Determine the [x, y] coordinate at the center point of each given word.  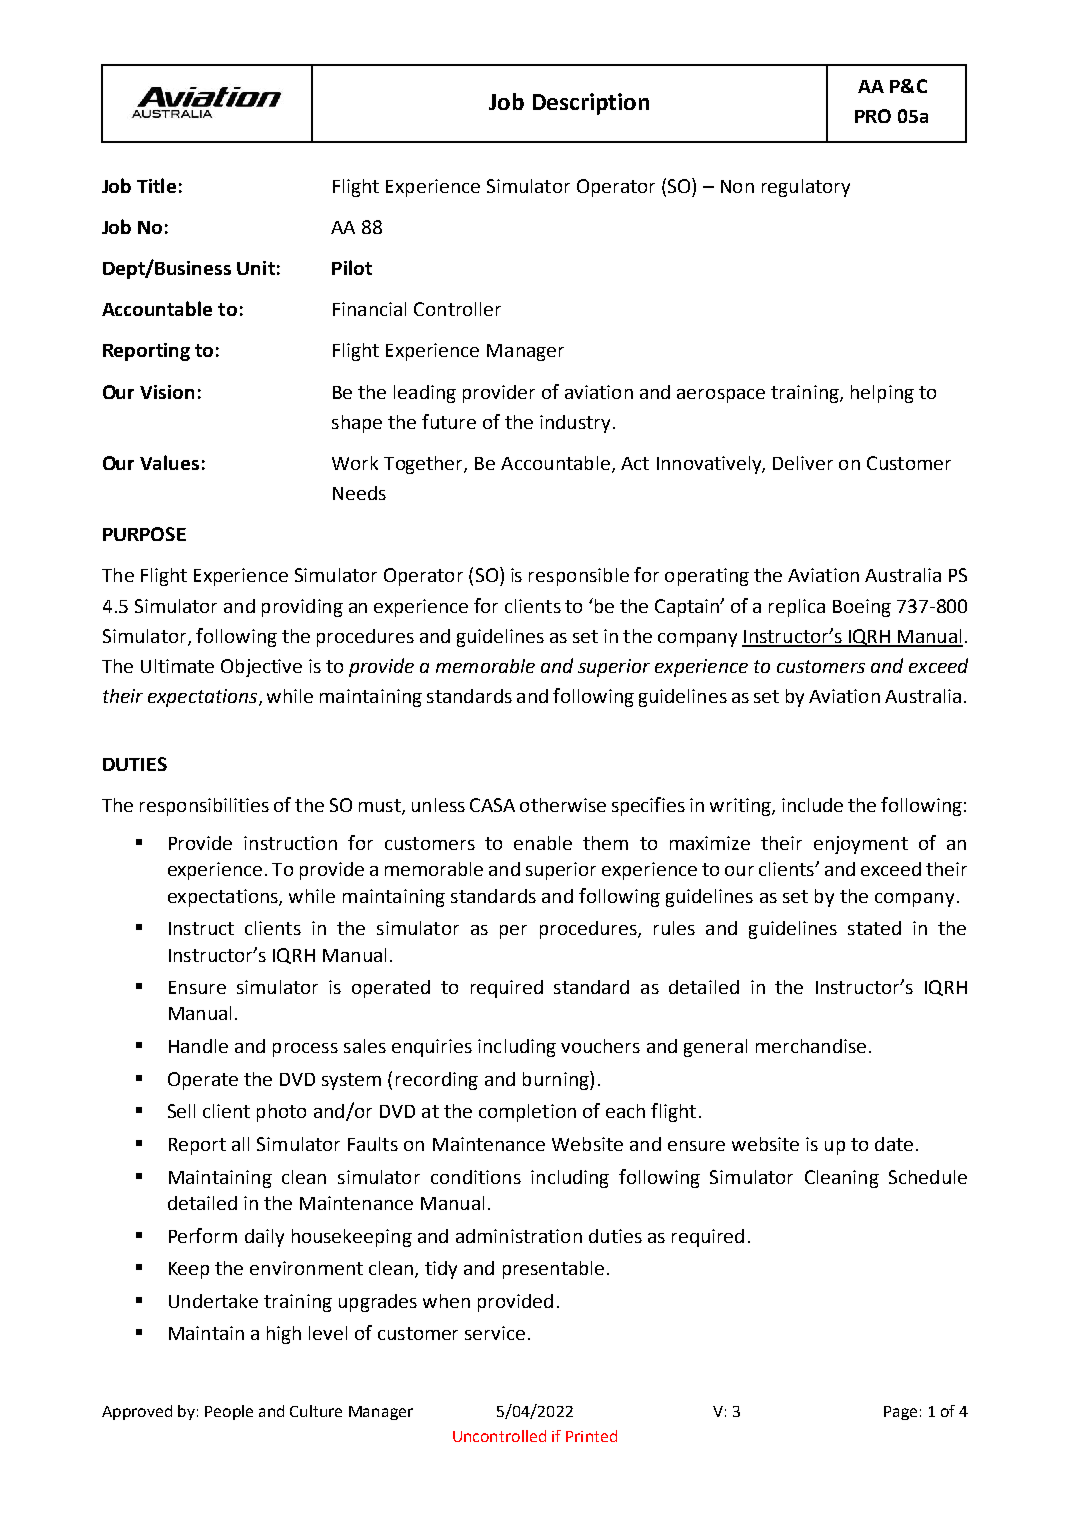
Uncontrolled [499, 1436]
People [229, 1412]
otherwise [563, 805]
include [812, 805]
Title [156, 185]
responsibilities [204, 807]
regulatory [806, 188]
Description [591, 104]
